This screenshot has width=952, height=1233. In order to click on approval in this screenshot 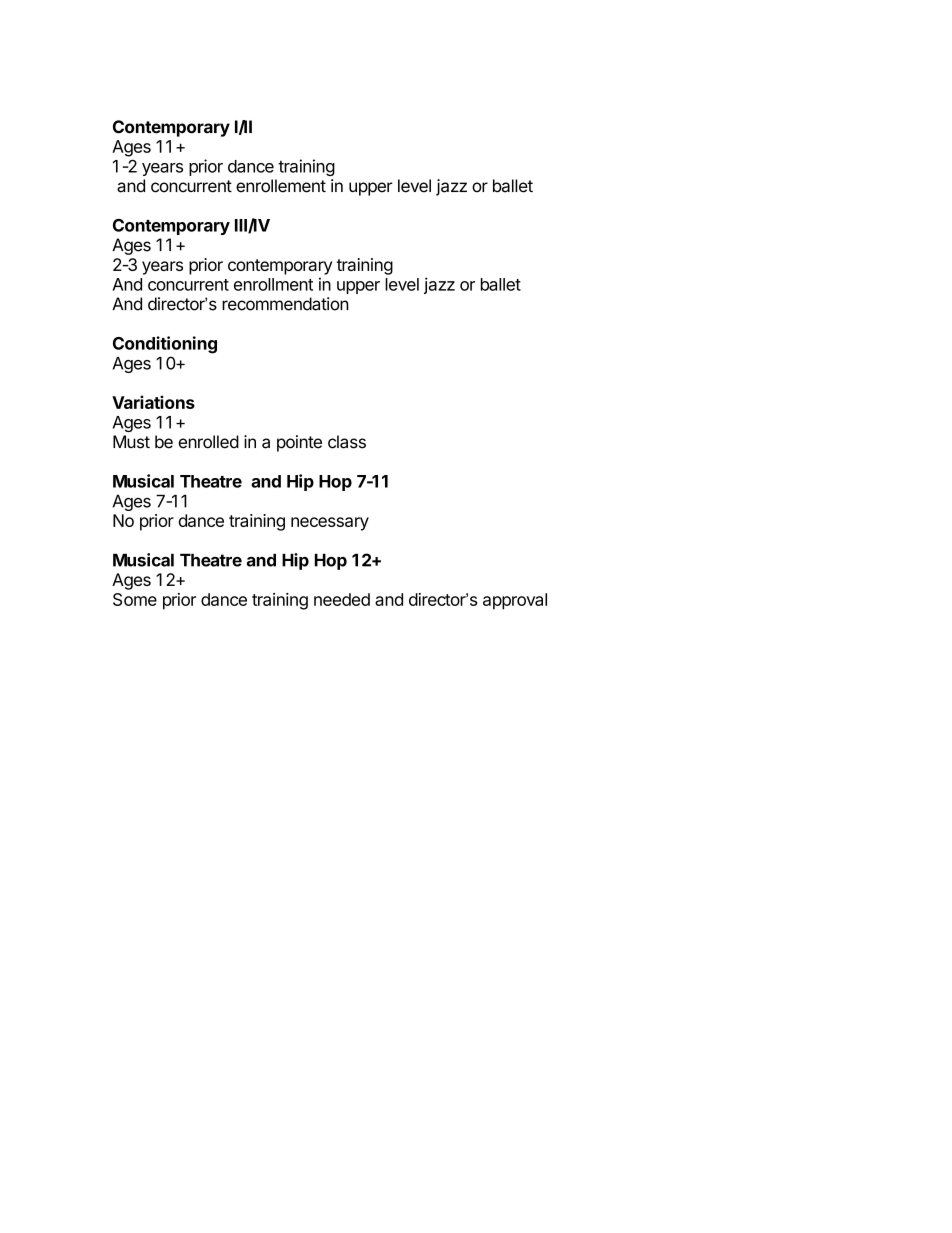, I will do `click(515, 601)`.
